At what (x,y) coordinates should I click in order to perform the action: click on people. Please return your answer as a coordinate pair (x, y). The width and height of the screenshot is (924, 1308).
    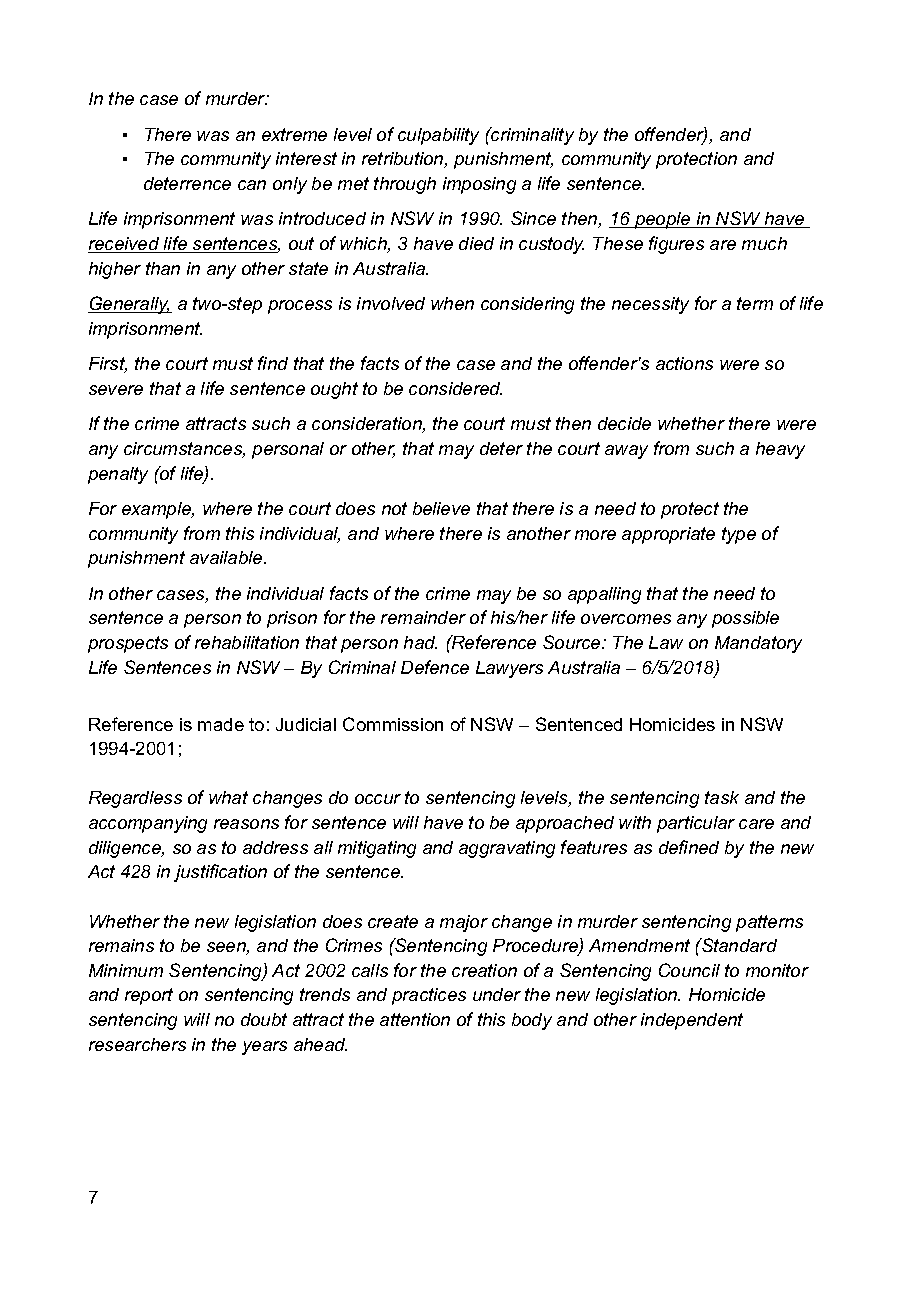
    Looking at the image, I should click on (663, 220).
